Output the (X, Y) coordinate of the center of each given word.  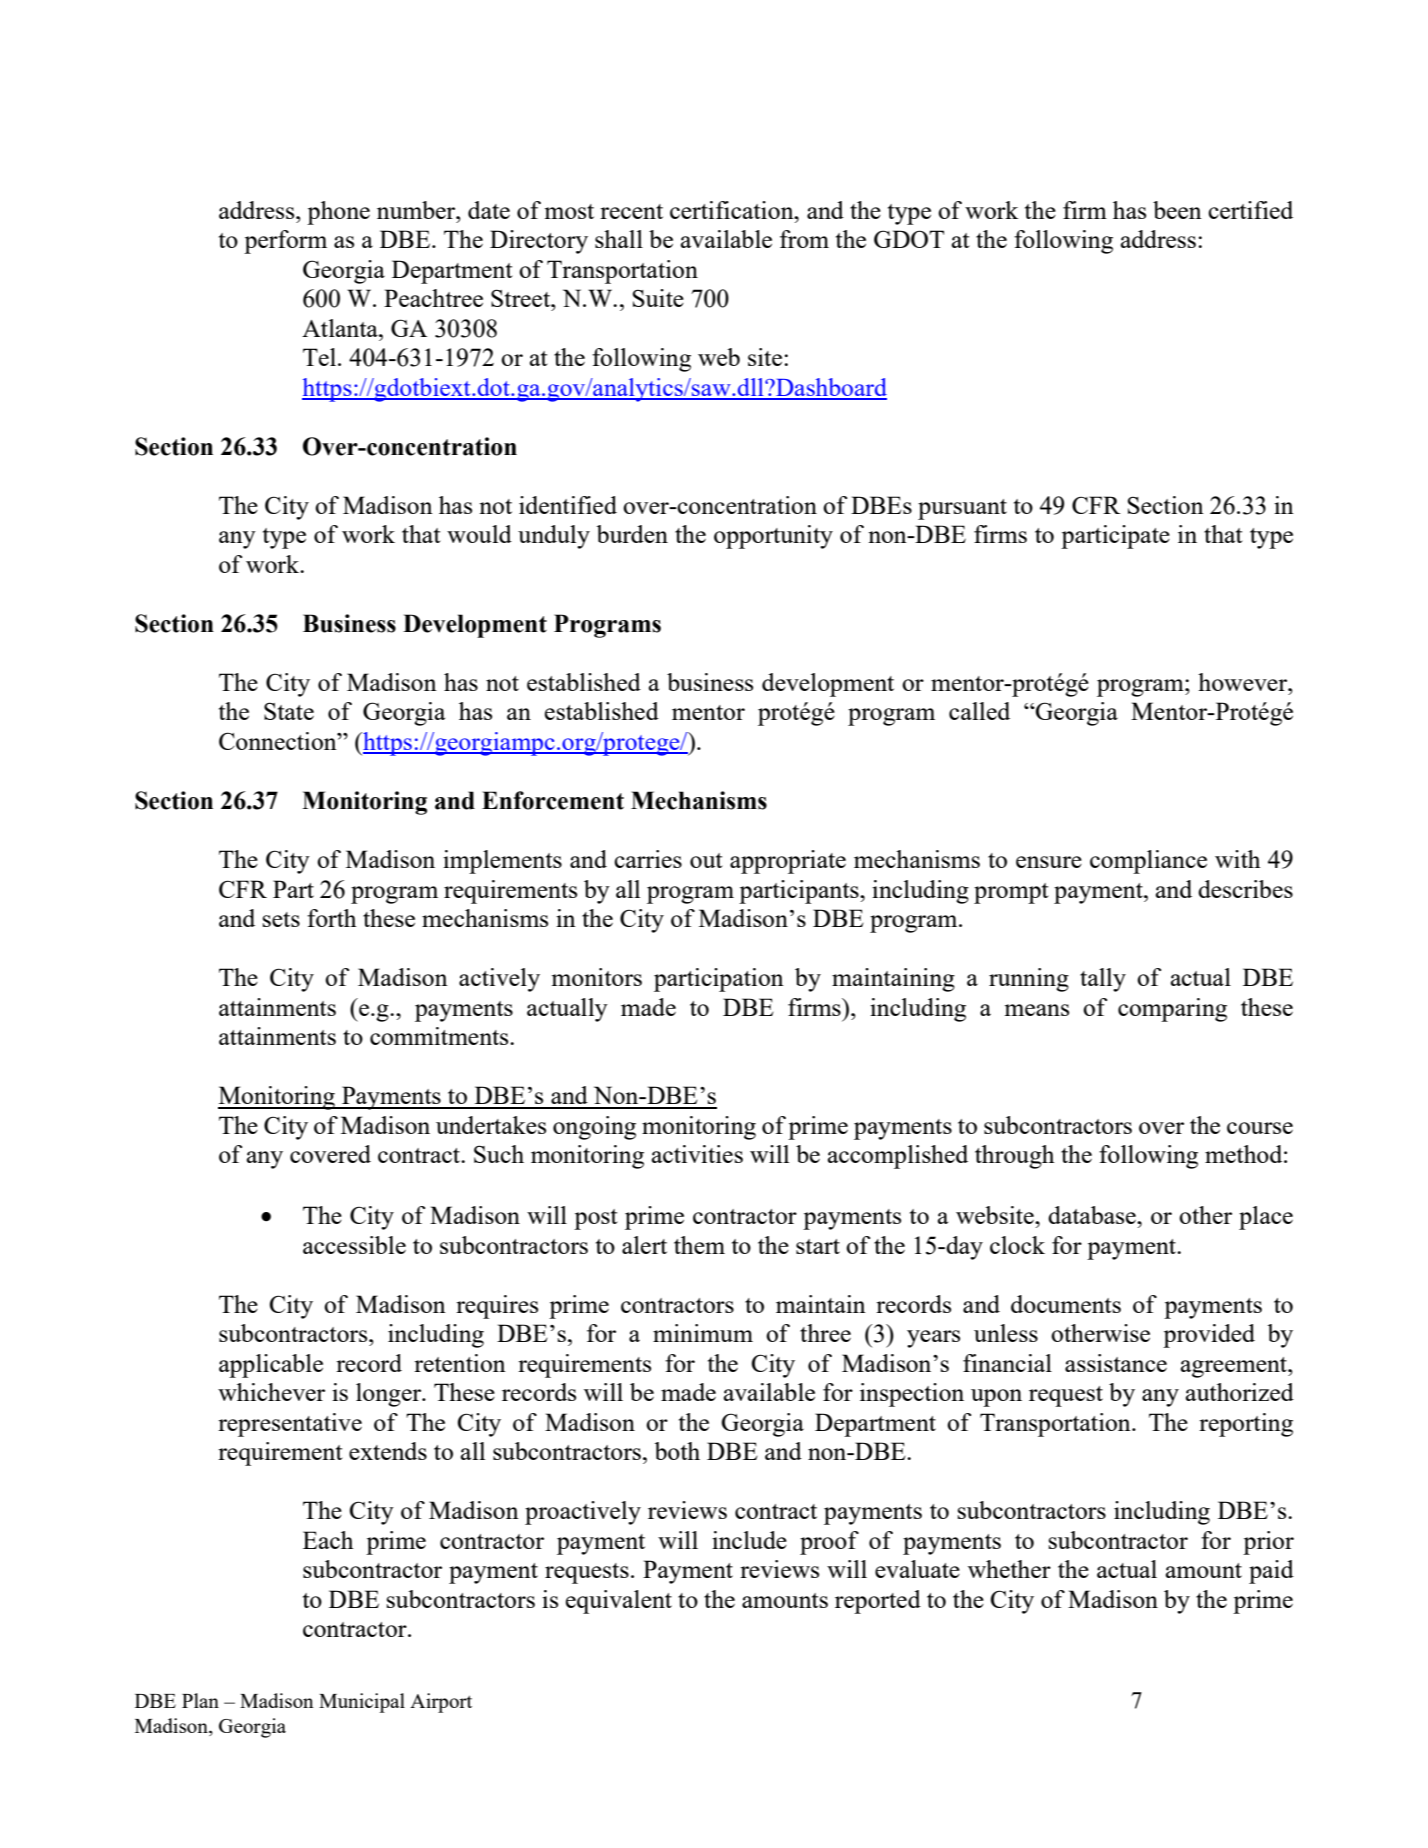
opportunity (773, 537)
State (289, 711)
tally (1103, 980)
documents (1066, 1304)
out (706, 860)
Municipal (362, 1703)
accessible (354, 1245)
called (979, 711)
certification (733, 210)
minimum (703, 1333)
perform (285, 242)
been (1177, 210)
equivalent (619, 1602)
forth (332, 918)
